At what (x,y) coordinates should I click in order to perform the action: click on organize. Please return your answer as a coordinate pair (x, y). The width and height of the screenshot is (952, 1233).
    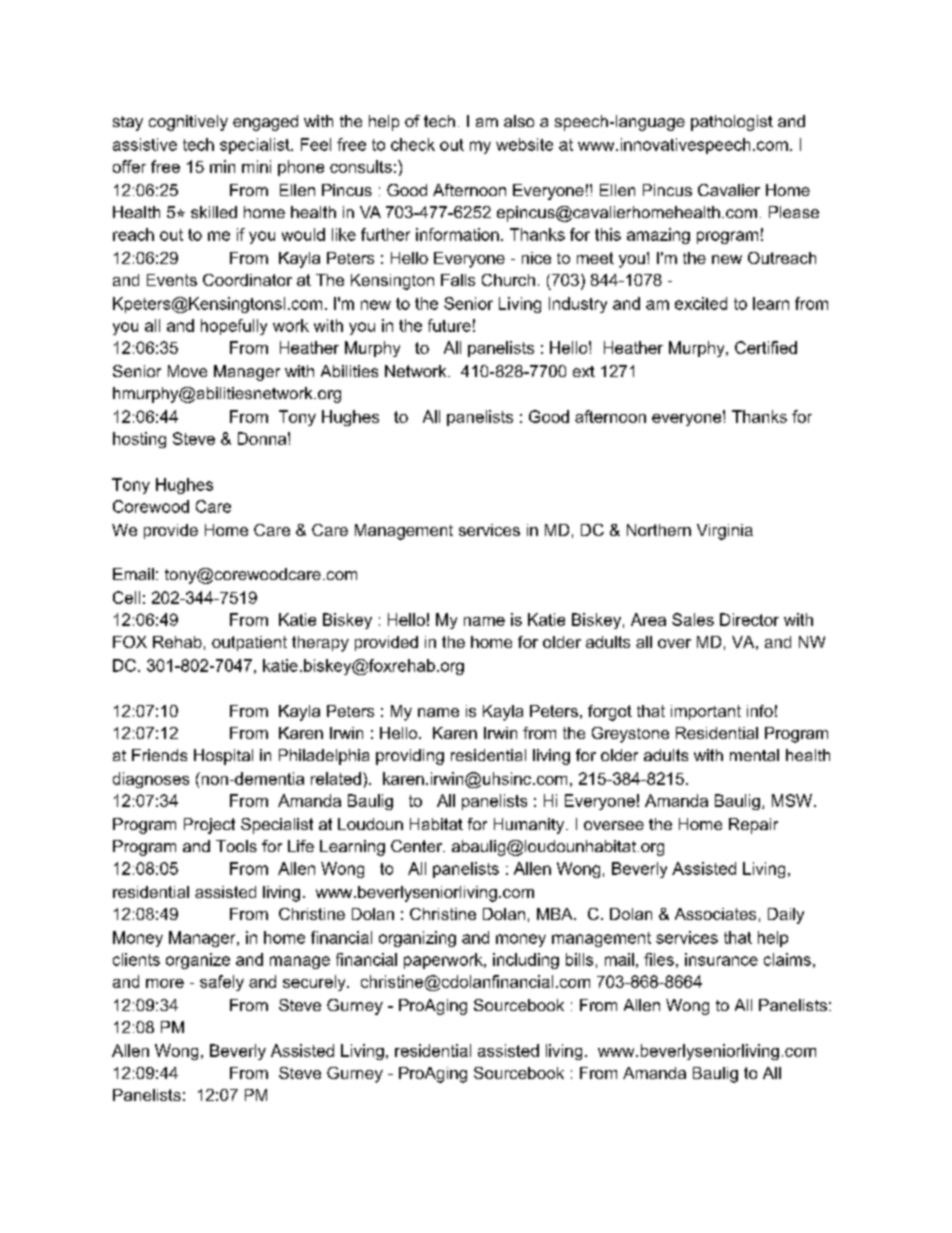
    Looking at the image, I should click on (198, 961).
